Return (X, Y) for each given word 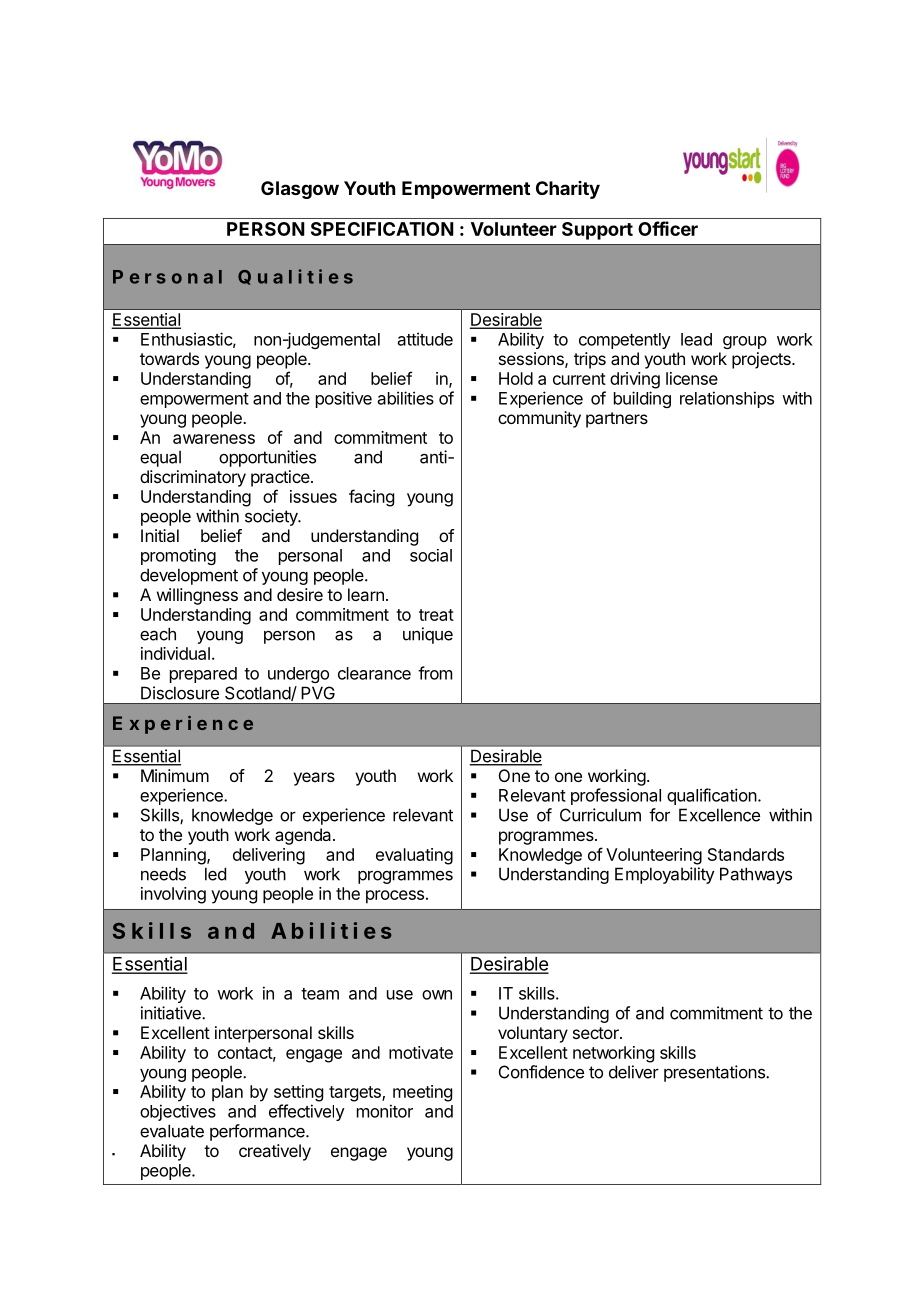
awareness (214, 439)
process (395, 897)
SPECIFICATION (382, 229)
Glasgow (300, 190)
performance (258, 1132)
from (435, 673)
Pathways (756, 875)
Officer (668, 228)
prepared (203, 675)
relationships (727, 399)
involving (173, 895)
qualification (712, 796)
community (539, 419)
